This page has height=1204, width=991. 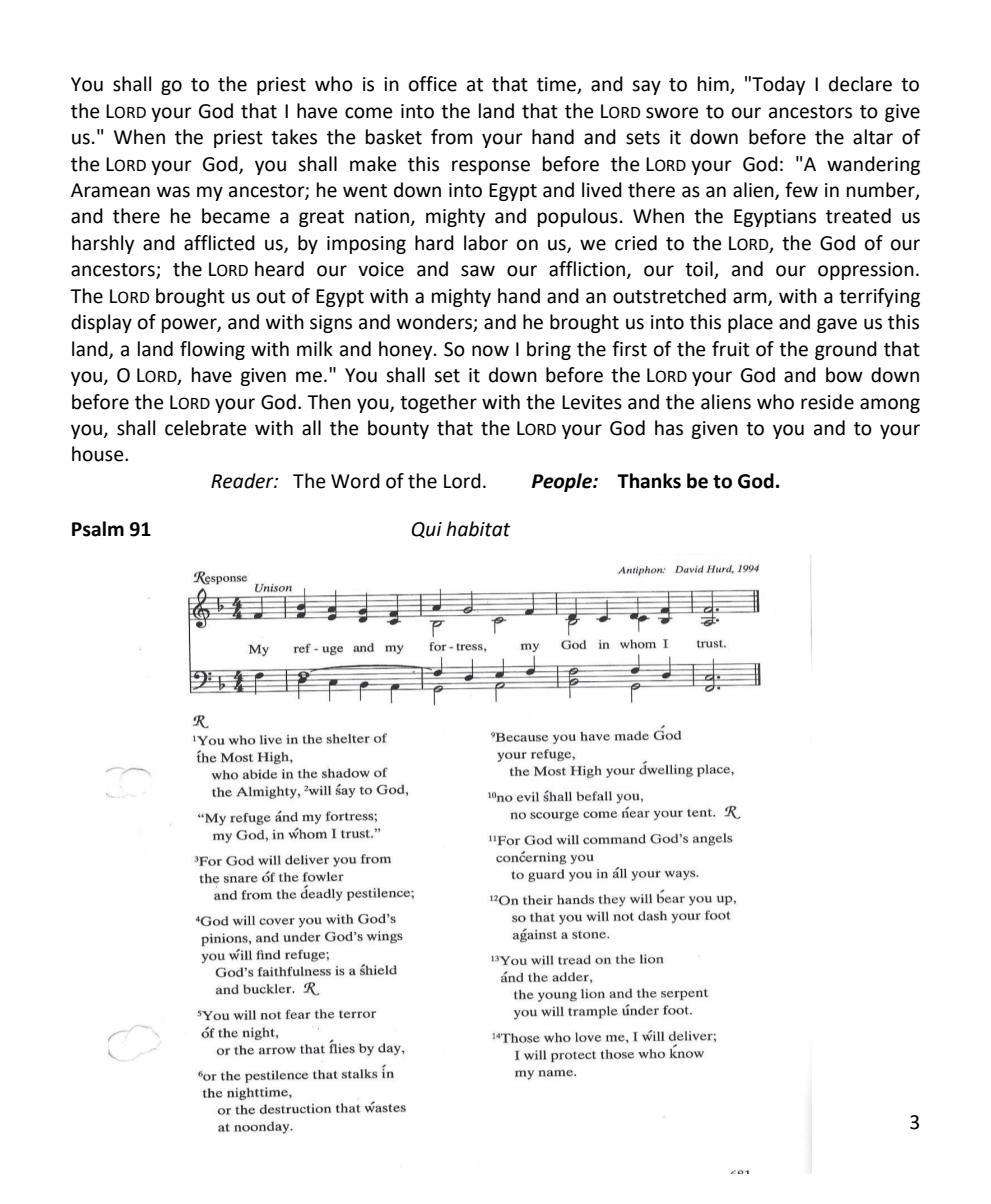 I want to click on display, so click(x=101, y=323).
